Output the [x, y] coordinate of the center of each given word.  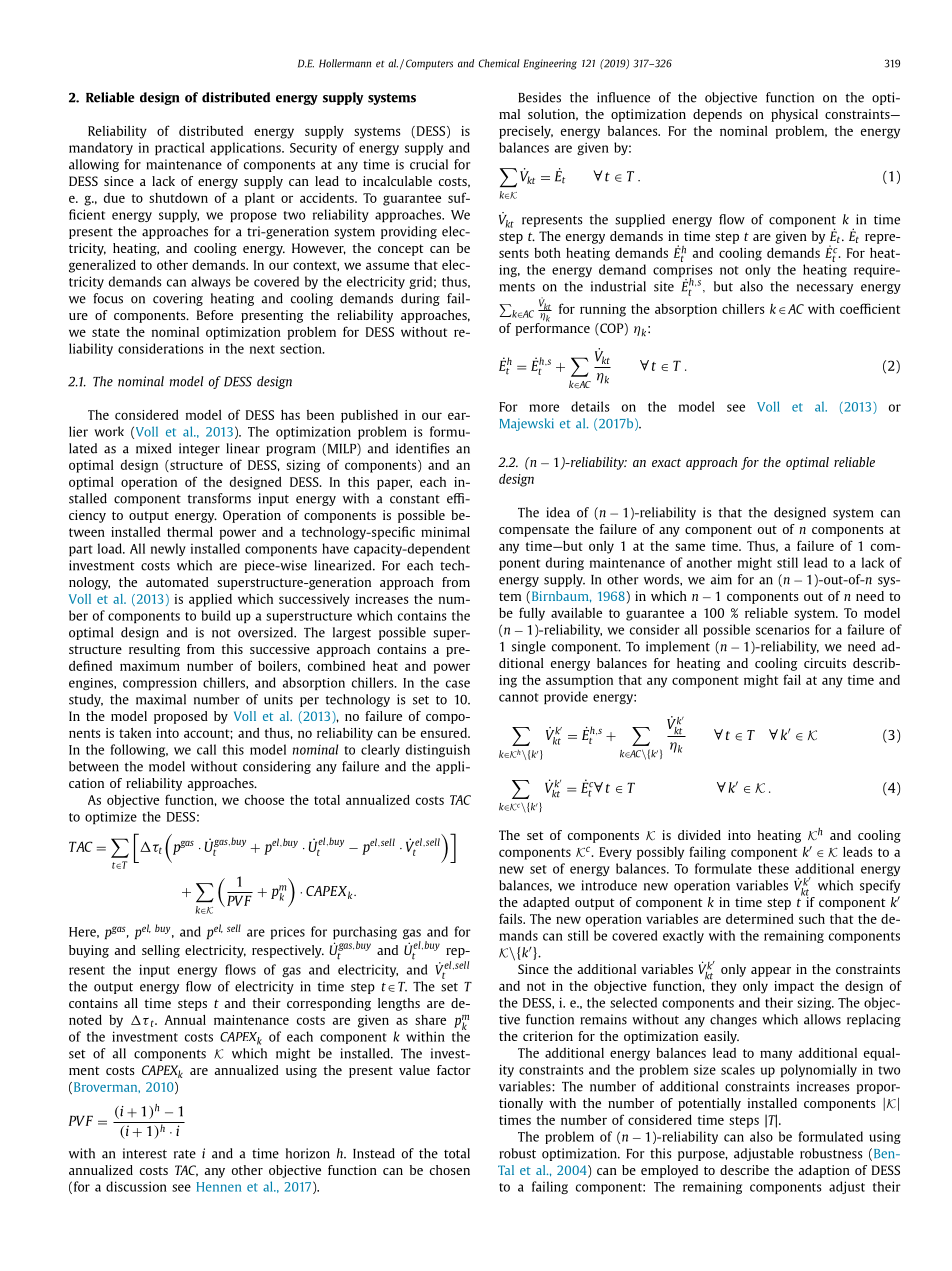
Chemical [499, 63]
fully [532, 614]
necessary [825, 289]
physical [794, 115]
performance [553, 328]
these [773, 868]
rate [185, 1154]
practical [180, 148]
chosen [450, 1170]
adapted [546, 903]
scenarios [783, 630]
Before [215, 315]
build [216, 615]
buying [89, 951]
